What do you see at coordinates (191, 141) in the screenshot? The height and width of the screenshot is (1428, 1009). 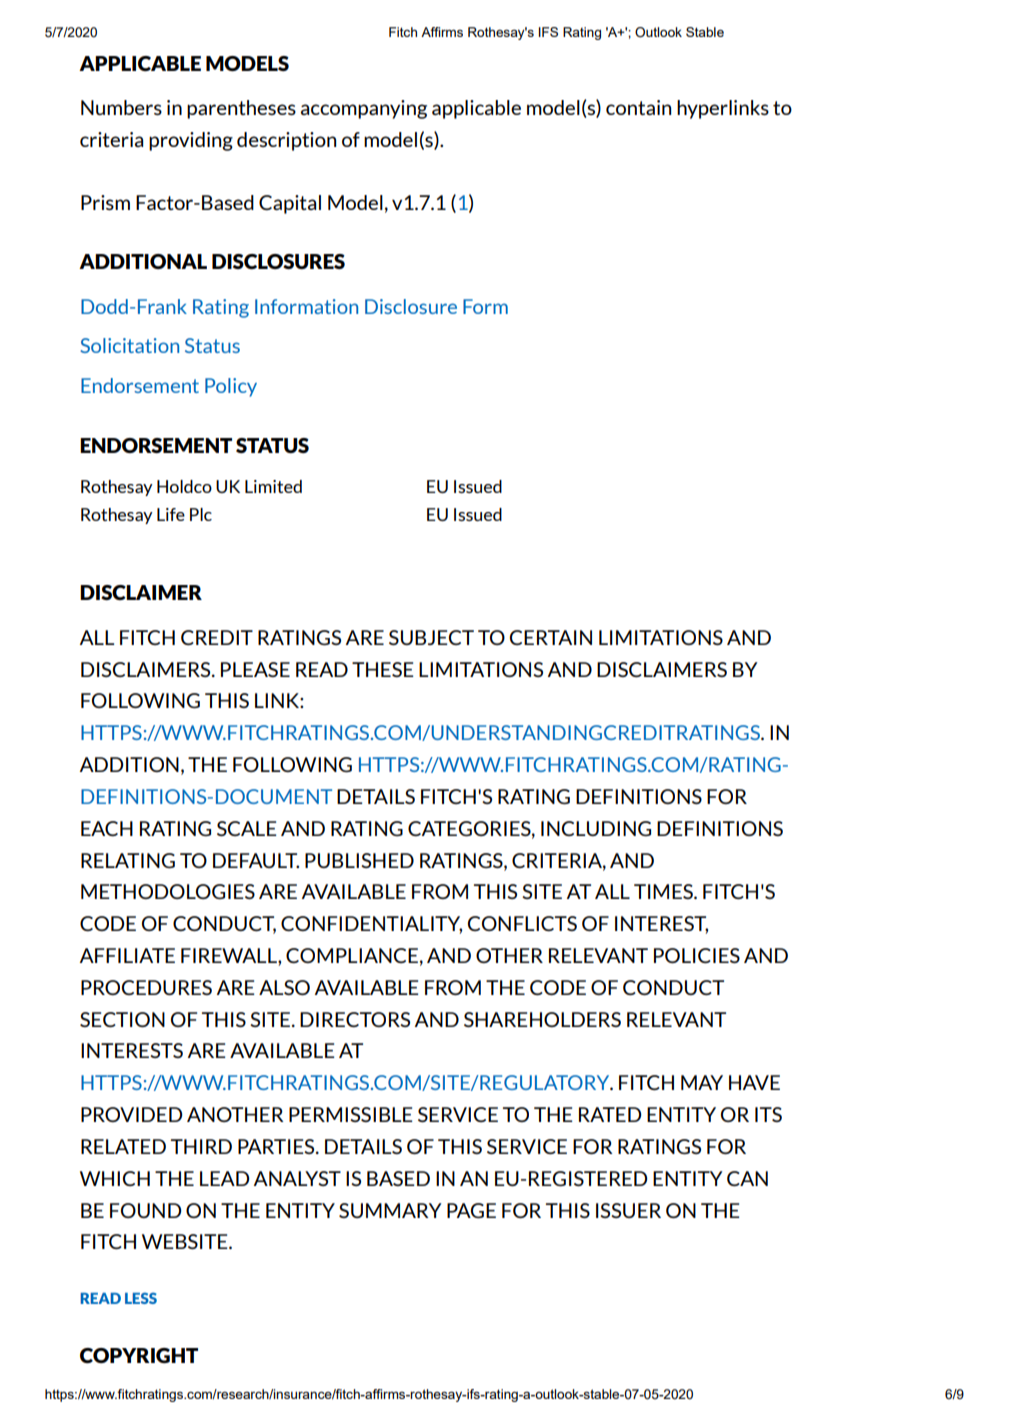 I see `providing` at bounding box center [191, 141].
